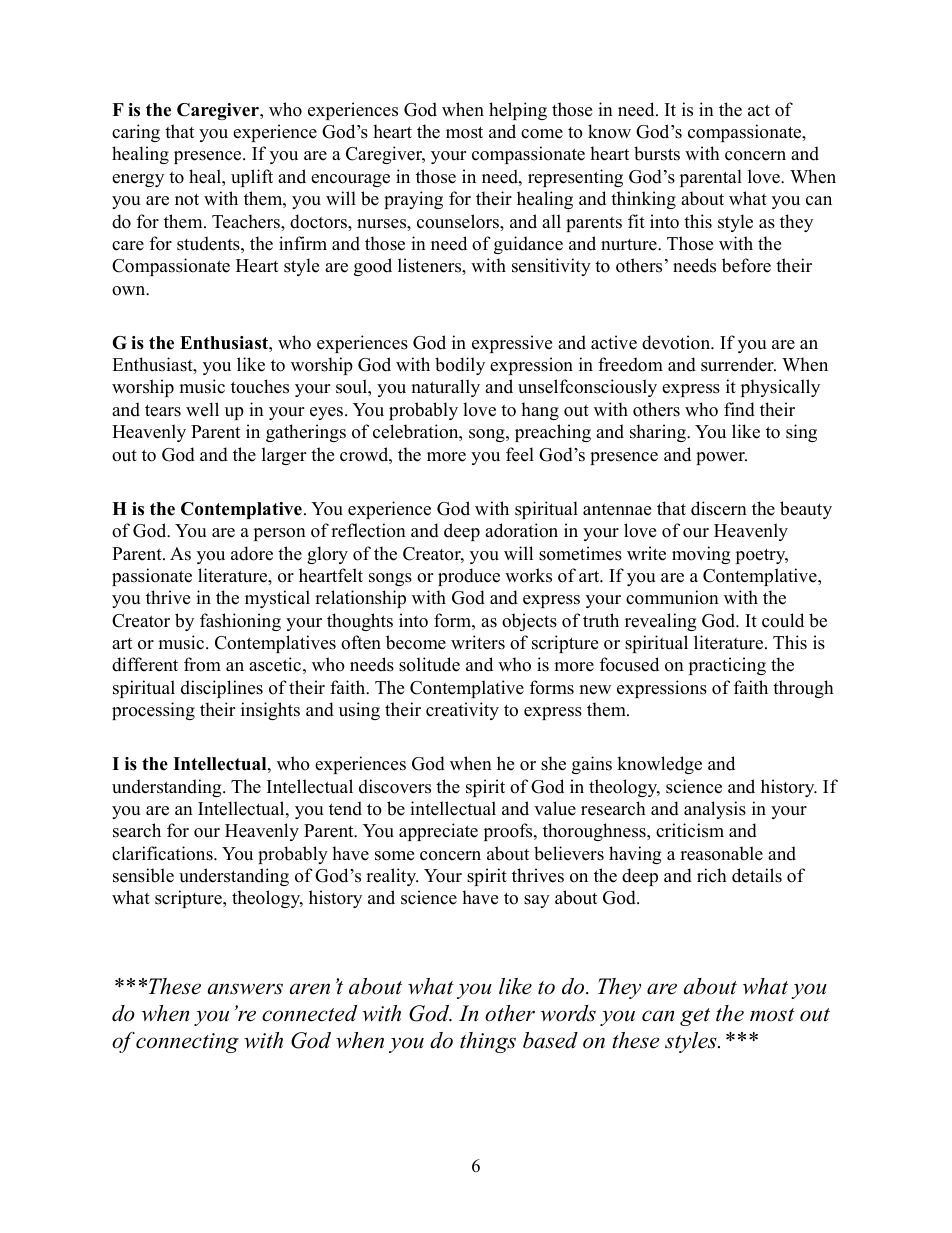 The height and width of the screenshot is (1233, 952). I want to click on answers, so click(245, 989).
